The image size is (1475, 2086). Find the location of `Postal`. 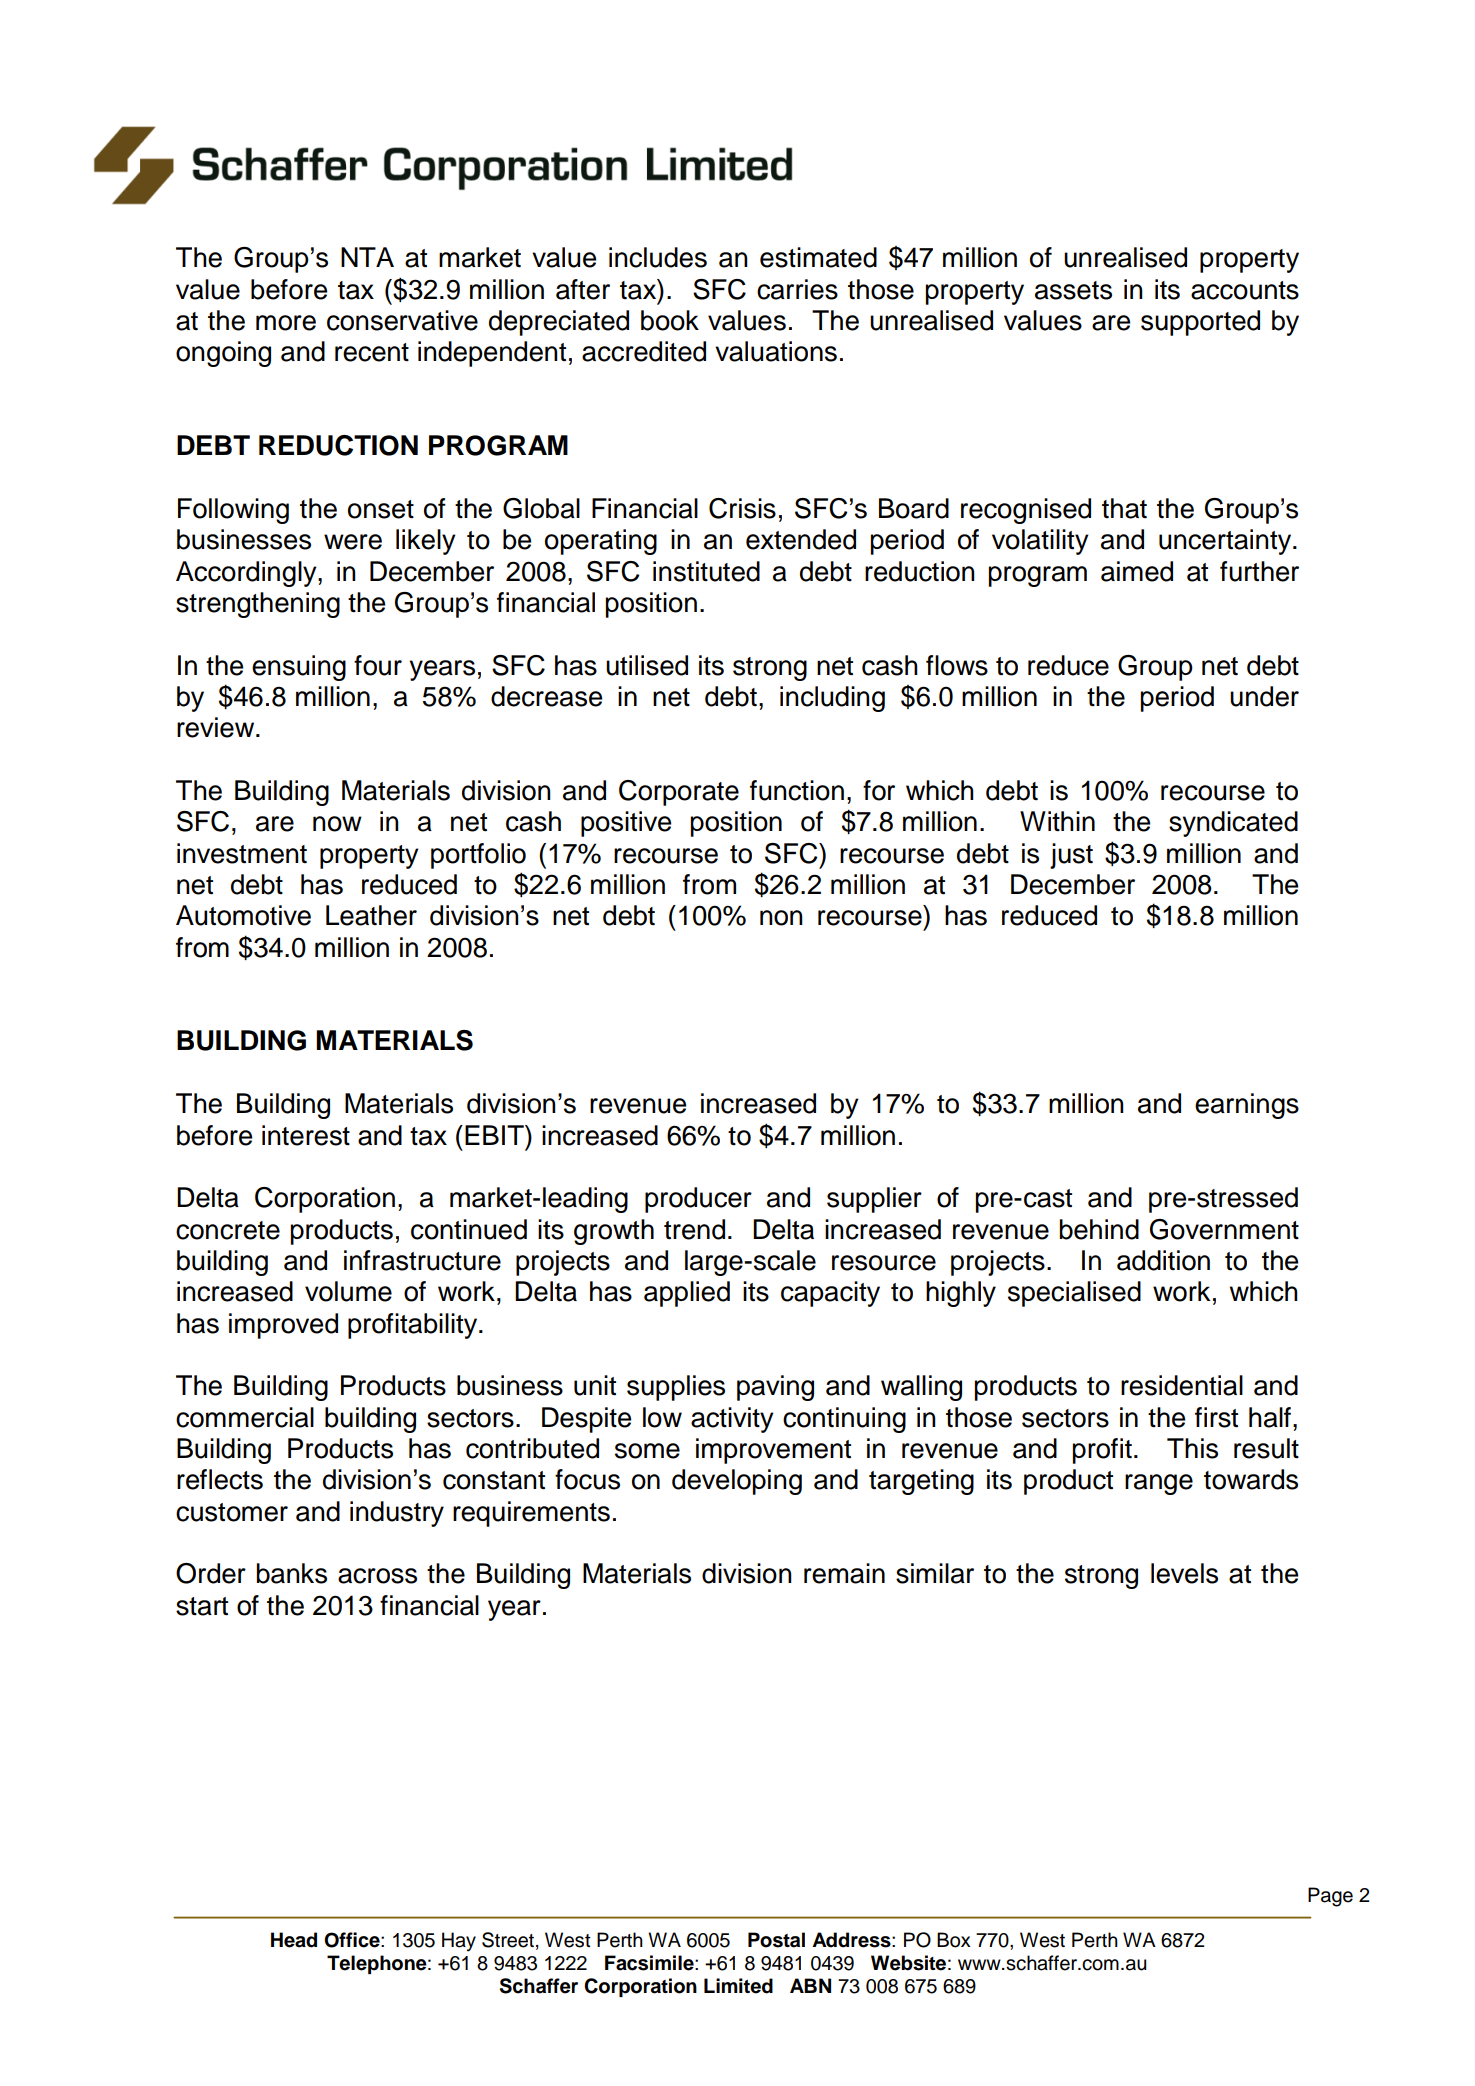

Postal is located at coordinates (776, 1940).
